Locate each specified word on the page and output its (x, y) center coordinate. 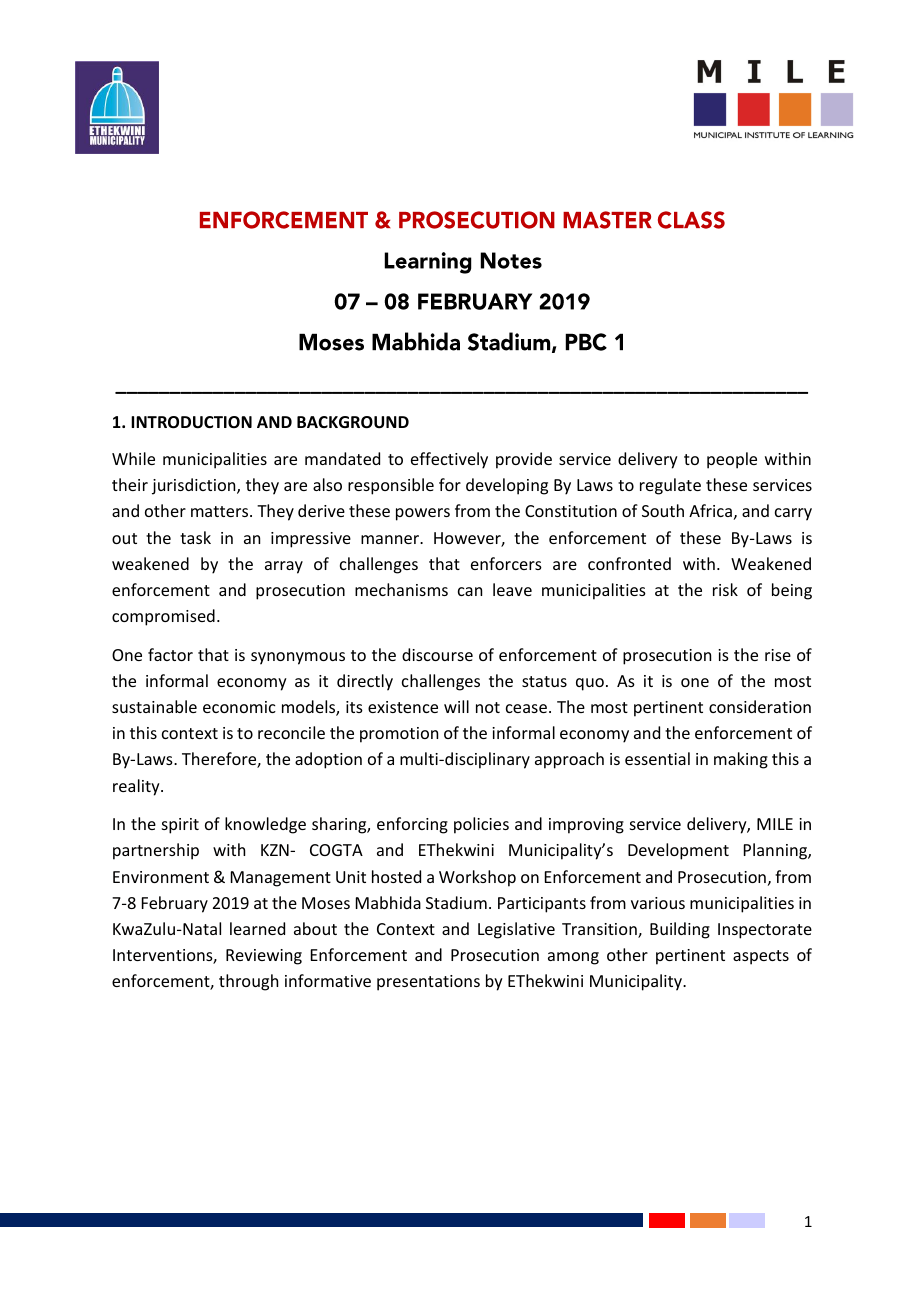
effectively (449, 460)
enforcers (506, 563)
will (456, 706)
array (284, 567)
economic (239, 707)
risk (725, 589)
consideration (760, 706)
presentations (428, 983)
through (248, 982)
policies (481, 825)
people (732, 460)
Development (678, 851)
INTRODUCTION (191, 422)
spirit (180, 826)
